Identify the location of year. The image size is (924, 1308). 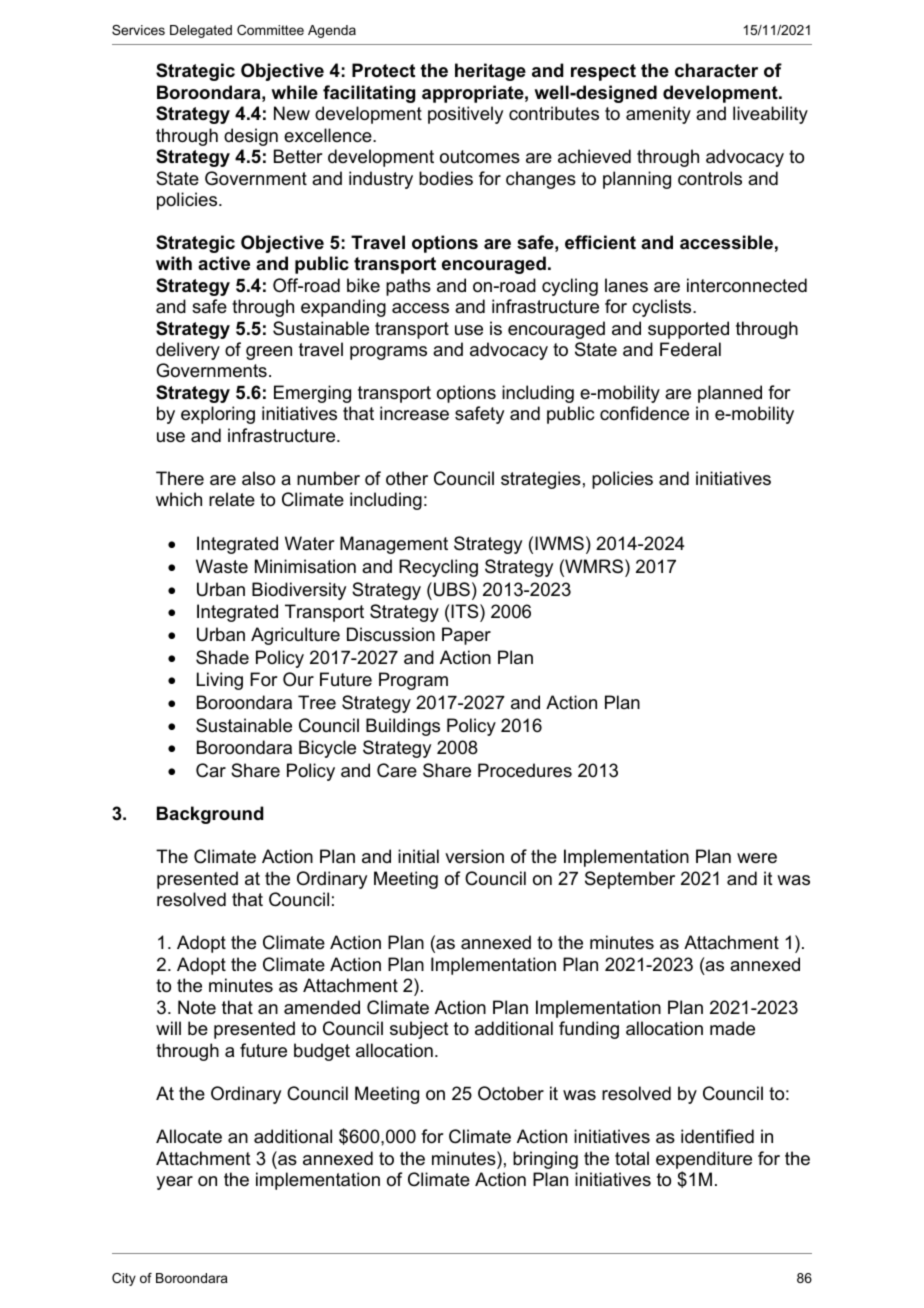
(174, 1183).
